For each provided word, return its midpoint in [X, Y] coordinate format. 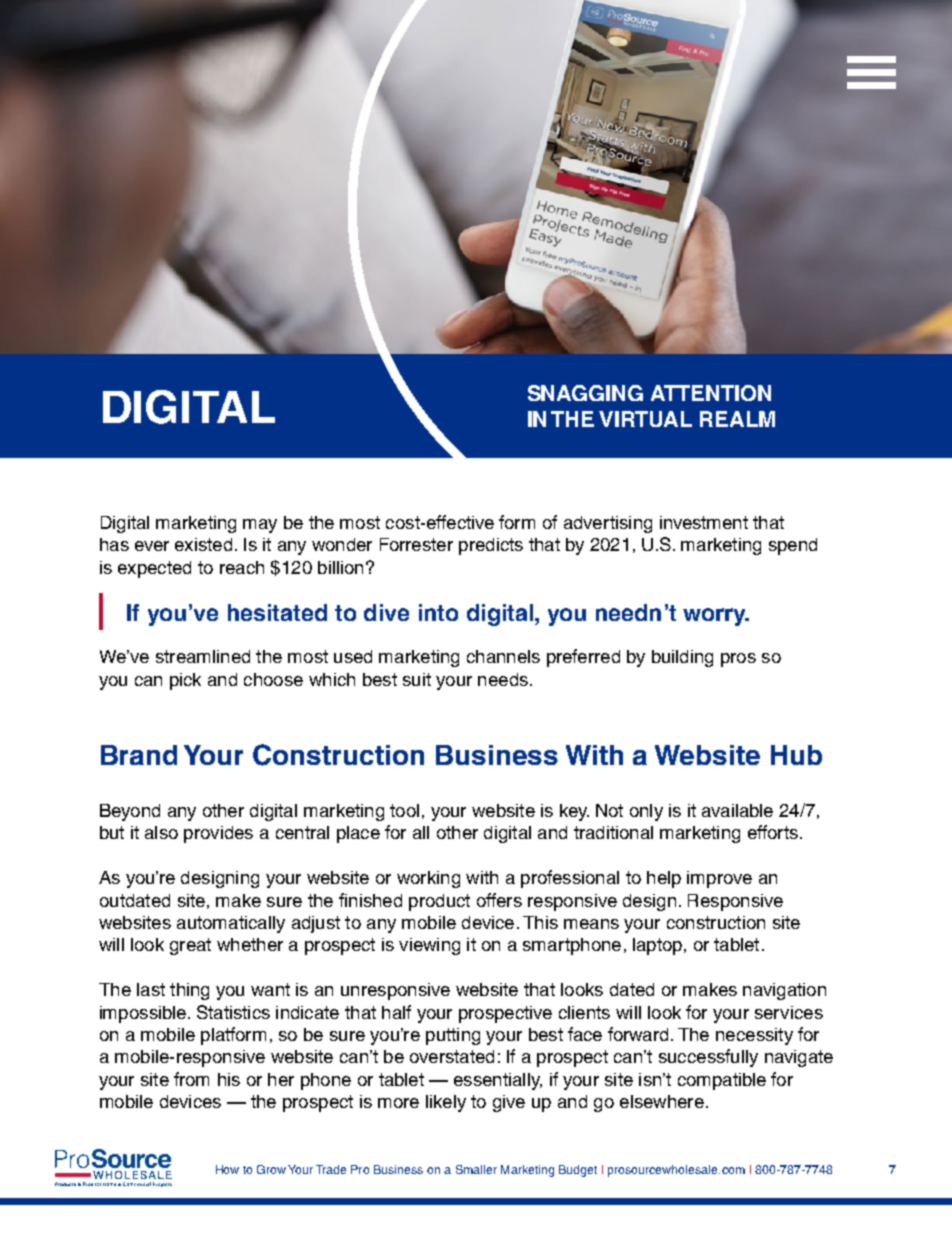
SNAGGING [585, 393]
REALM [737, 419]
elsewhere [662, 1101]
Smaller [476, 1169]
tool [404, 810]
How [227, 1169]
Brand [139, 755]
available [737, 810]
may [260, 526]
